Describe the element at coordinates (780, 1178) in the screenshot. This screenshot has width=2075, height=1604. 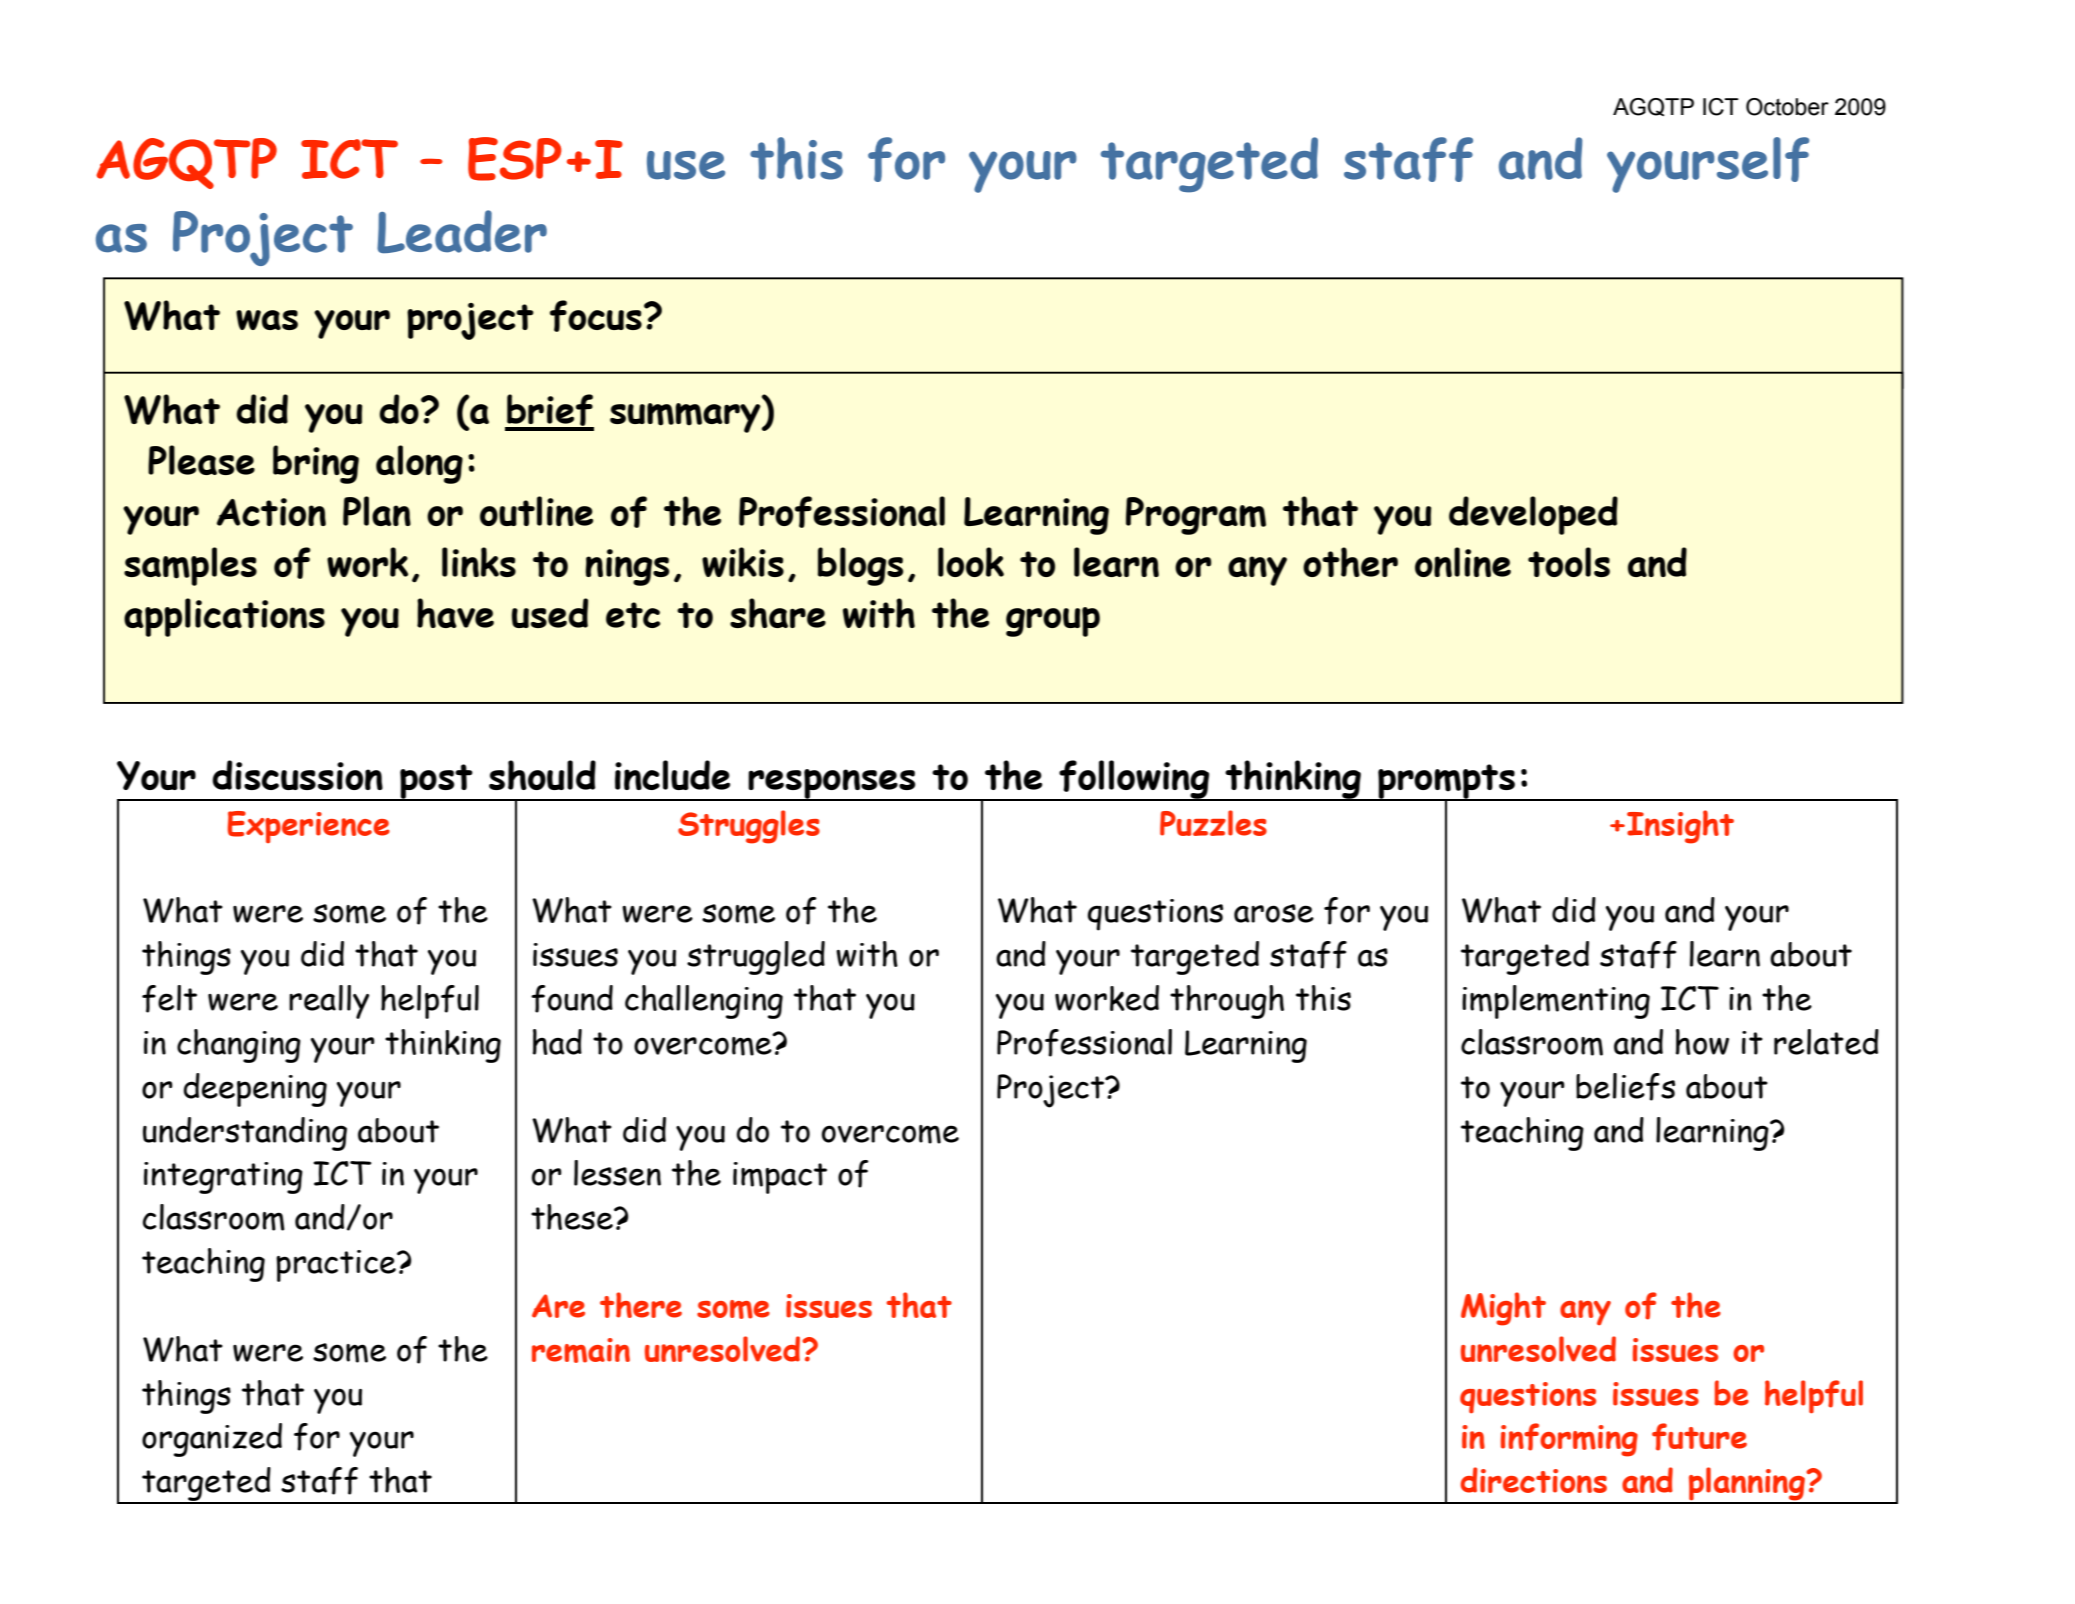
I see `impact` at that location.
